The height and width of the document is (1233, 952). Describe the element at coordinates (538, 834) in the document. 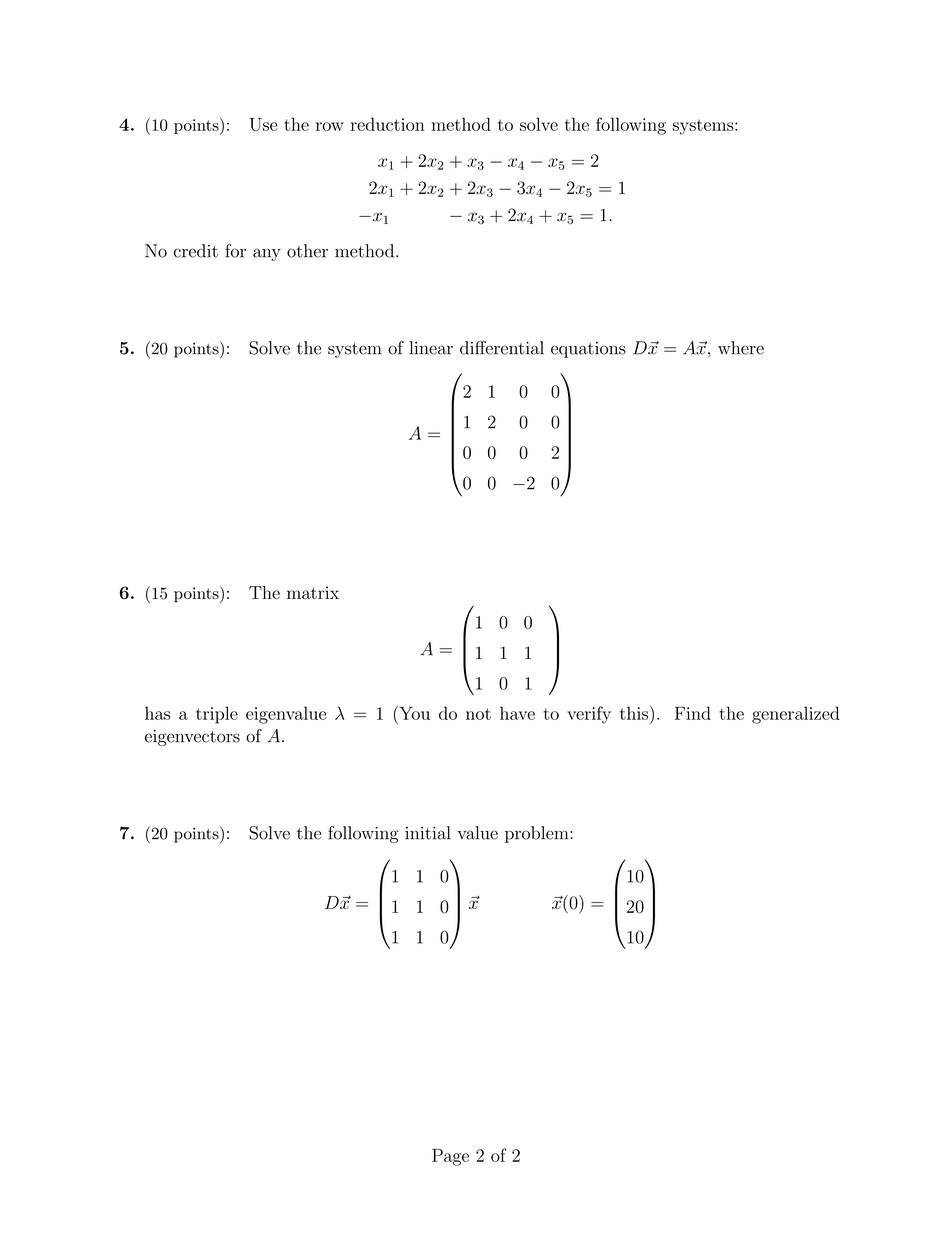

I see `problem` at that location.
